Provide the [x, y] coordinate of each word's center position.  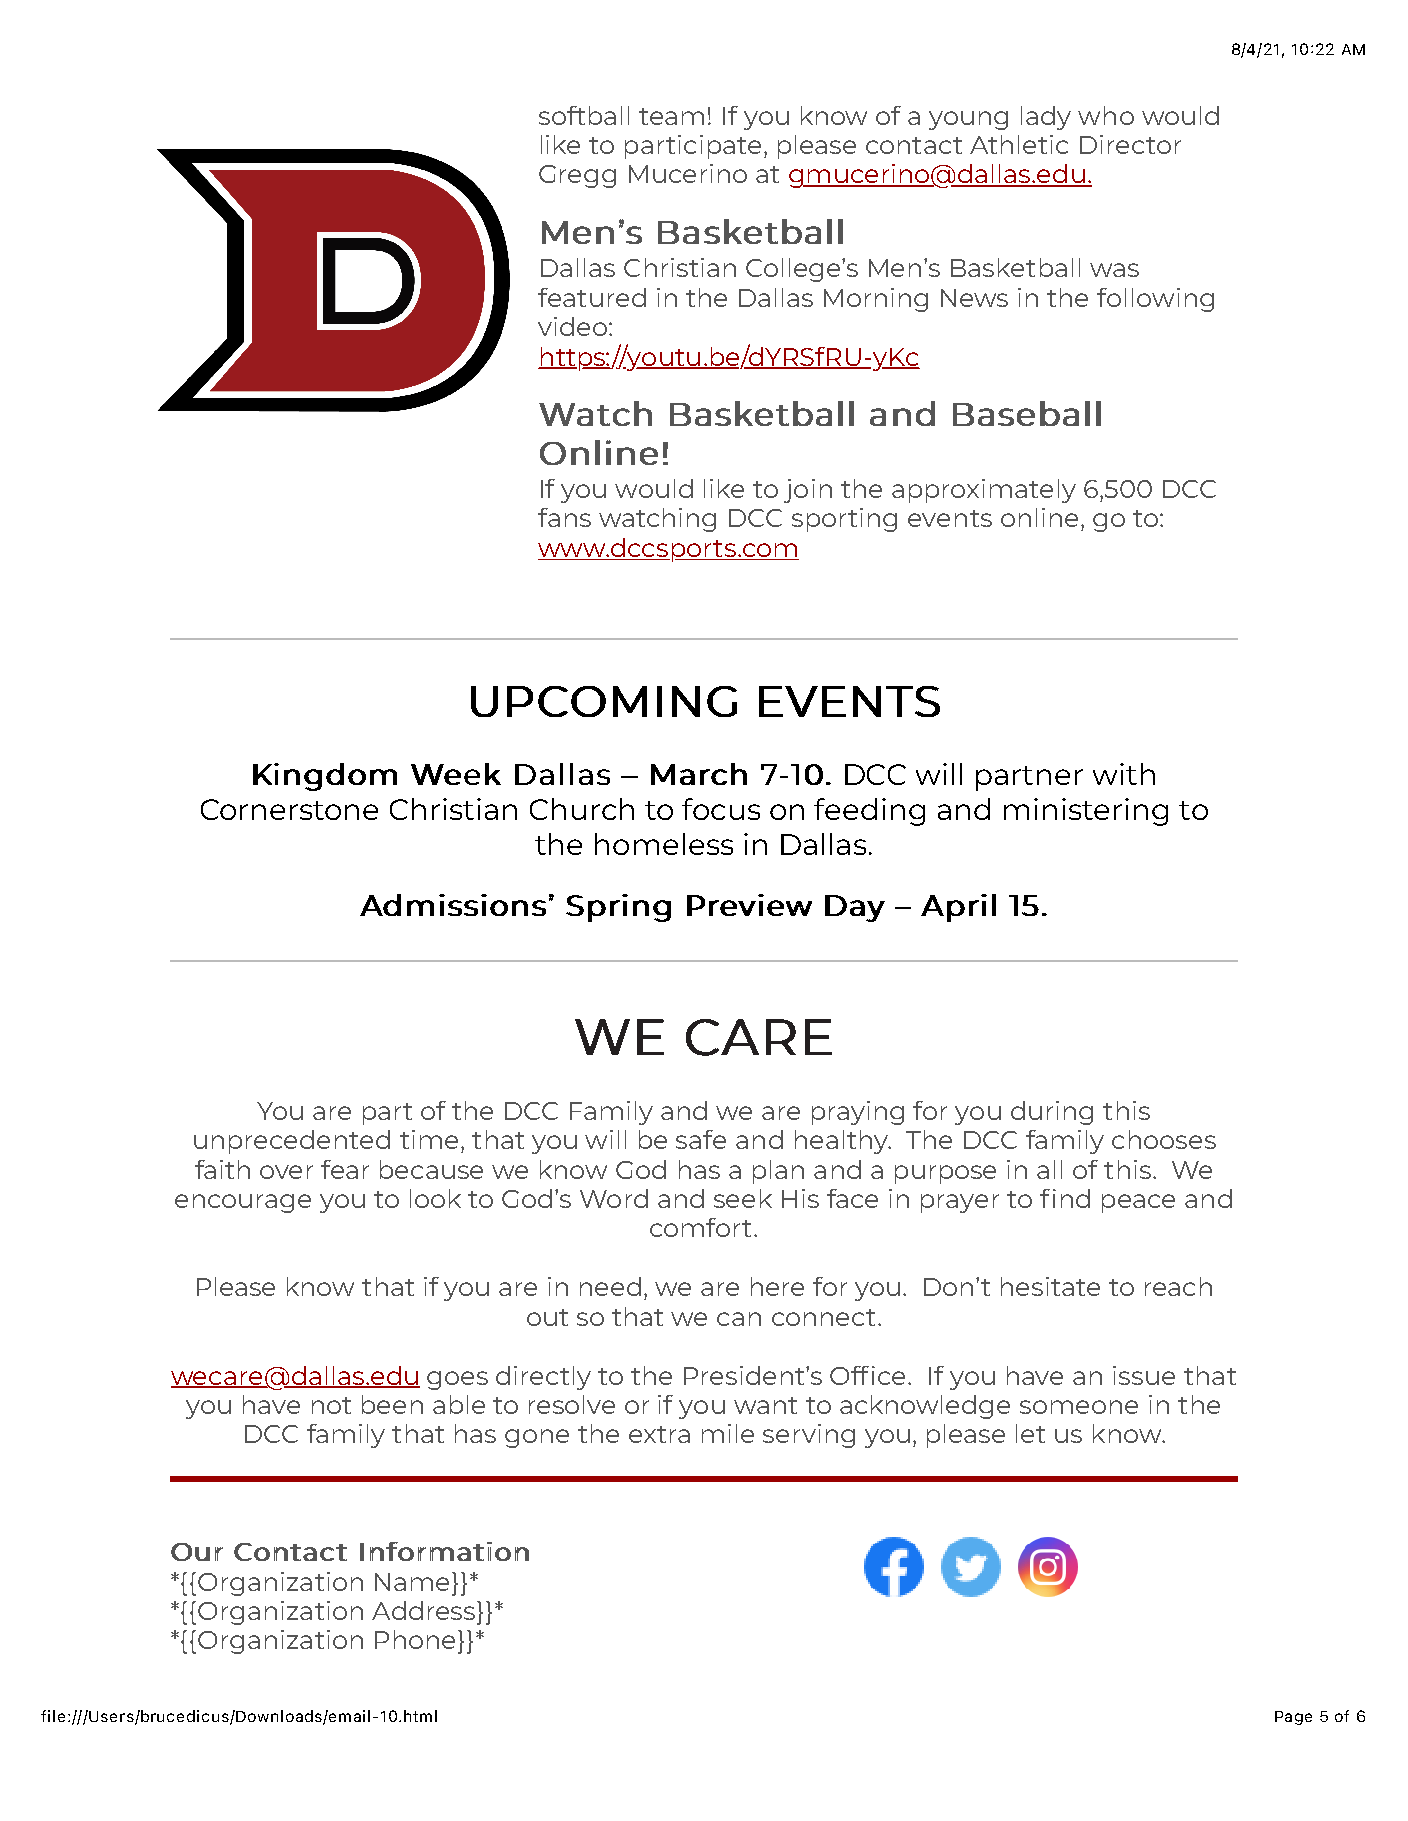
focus [721, 809]
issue [1144, 1375]
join [808, 491]
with [1124, 774]
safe [701, 1139]
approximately [984, 491]
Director [1130, 144]
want [765, 1405]
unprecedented [292, 1142]
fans [564, 517]
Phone [417, 1639]
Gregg [577, 176]
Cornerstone [289, 809]
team [671, 116]
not [331, 1405]
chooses [1164, 1139]
